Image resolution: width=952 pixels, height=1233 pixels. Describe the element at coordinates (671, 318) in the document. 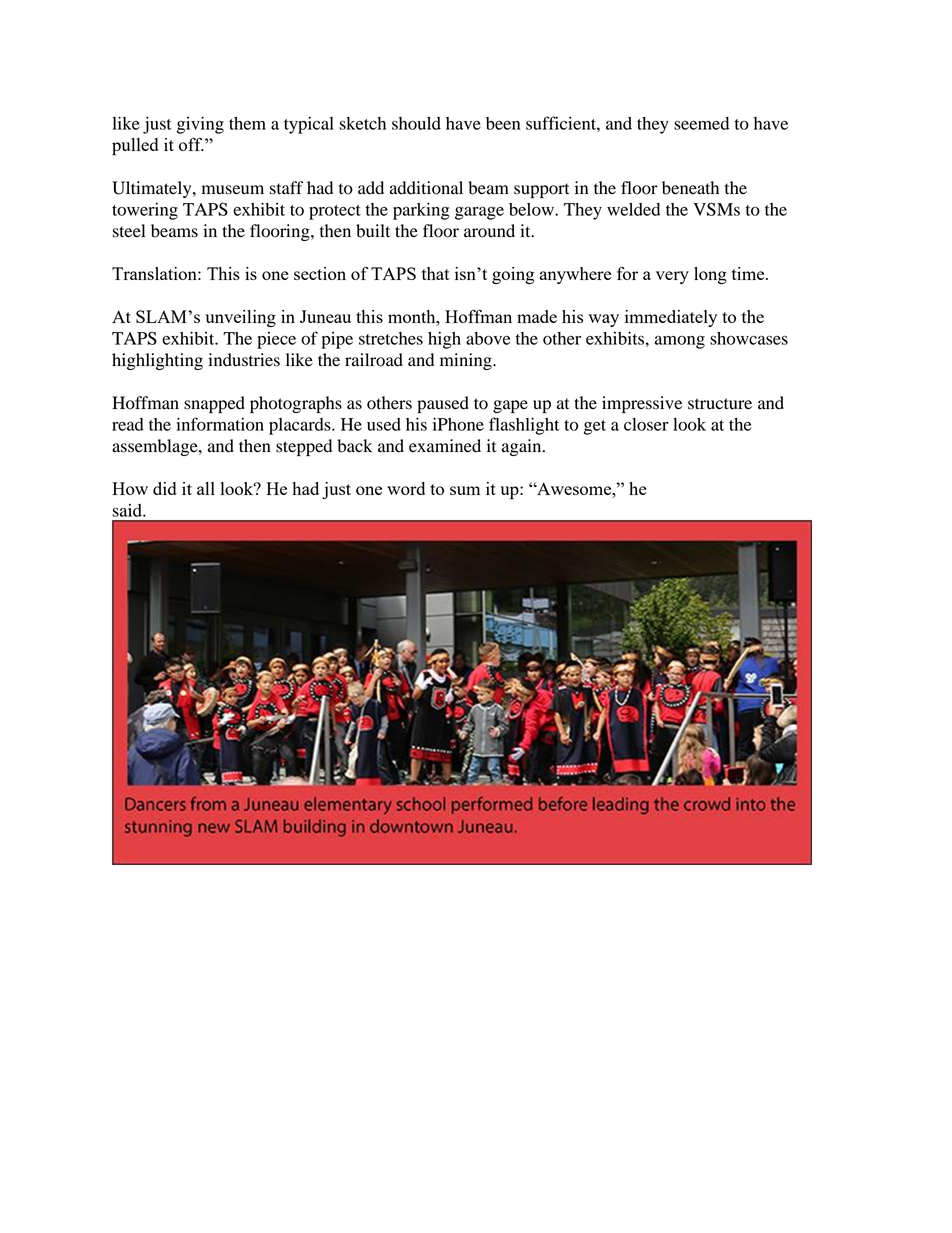

I see `immediately` at that location.
